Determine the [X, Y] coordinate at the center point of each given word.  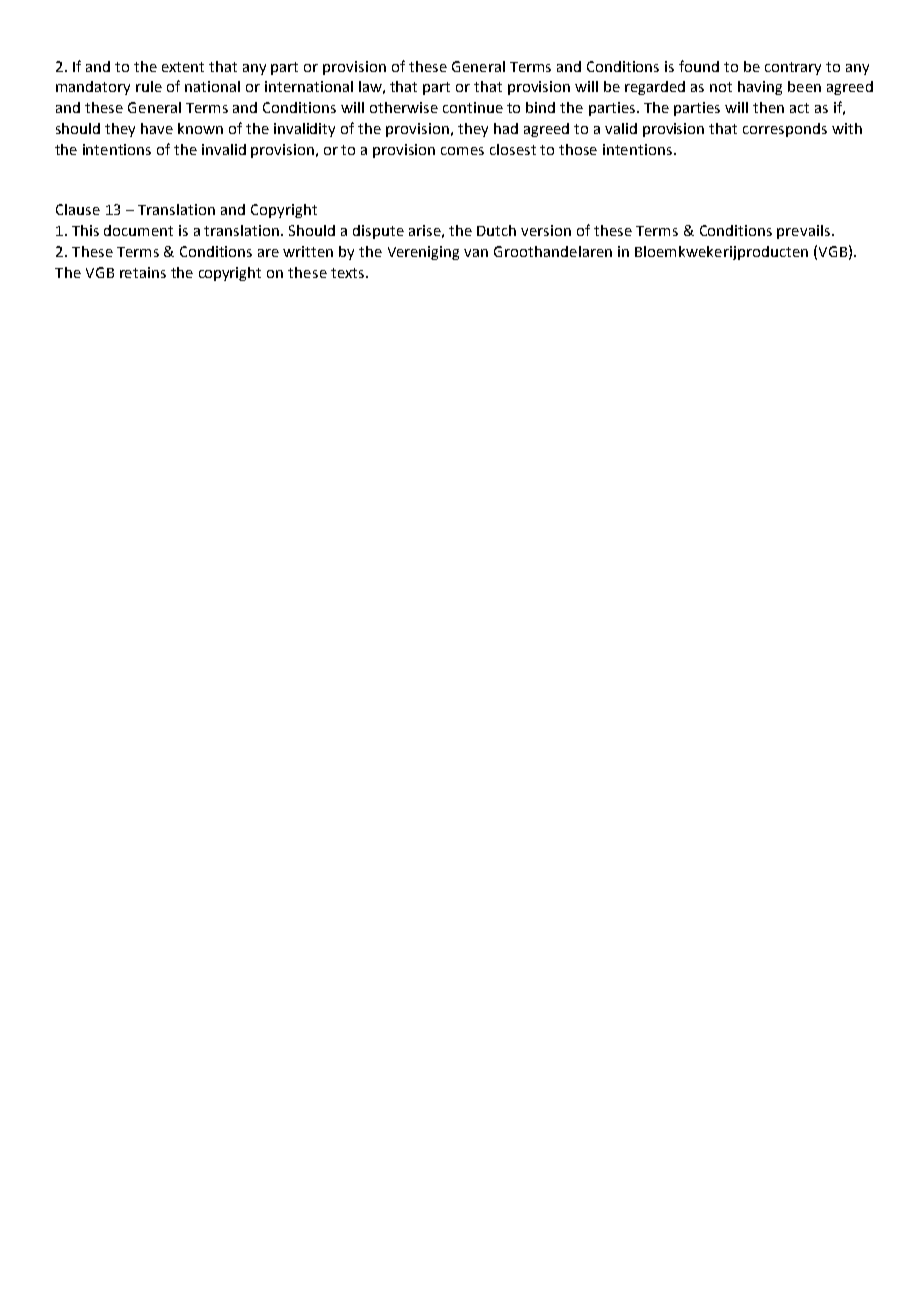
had [506, 128]
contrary [793, 68]
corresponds [785, 130]
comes [462, 151]
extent [183, 67]
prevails [805, 232]
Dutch [496, 230]
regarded [655, 88]
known [200, 128]
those [578, 149]
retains [143, 272]
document [138, 230]
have [157, 128]
